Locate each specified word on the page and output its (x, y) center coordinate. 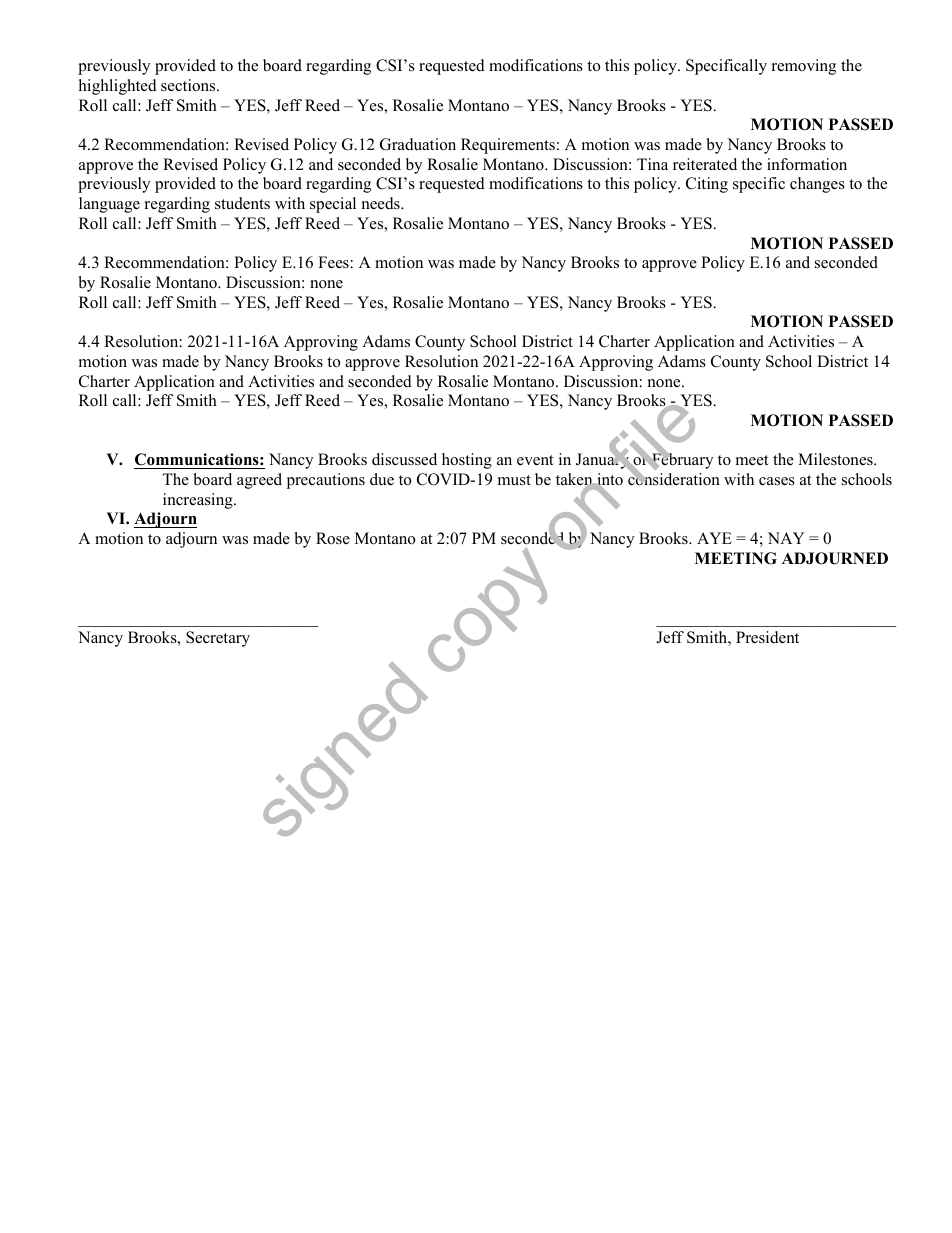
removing (804, 67)
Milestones (836, 459)
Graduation (418, 144)
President (767, 637)
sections (189, 85)
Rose (333, 538)
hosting (467, 461)
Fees (333, 262)
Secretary (218, 639)
